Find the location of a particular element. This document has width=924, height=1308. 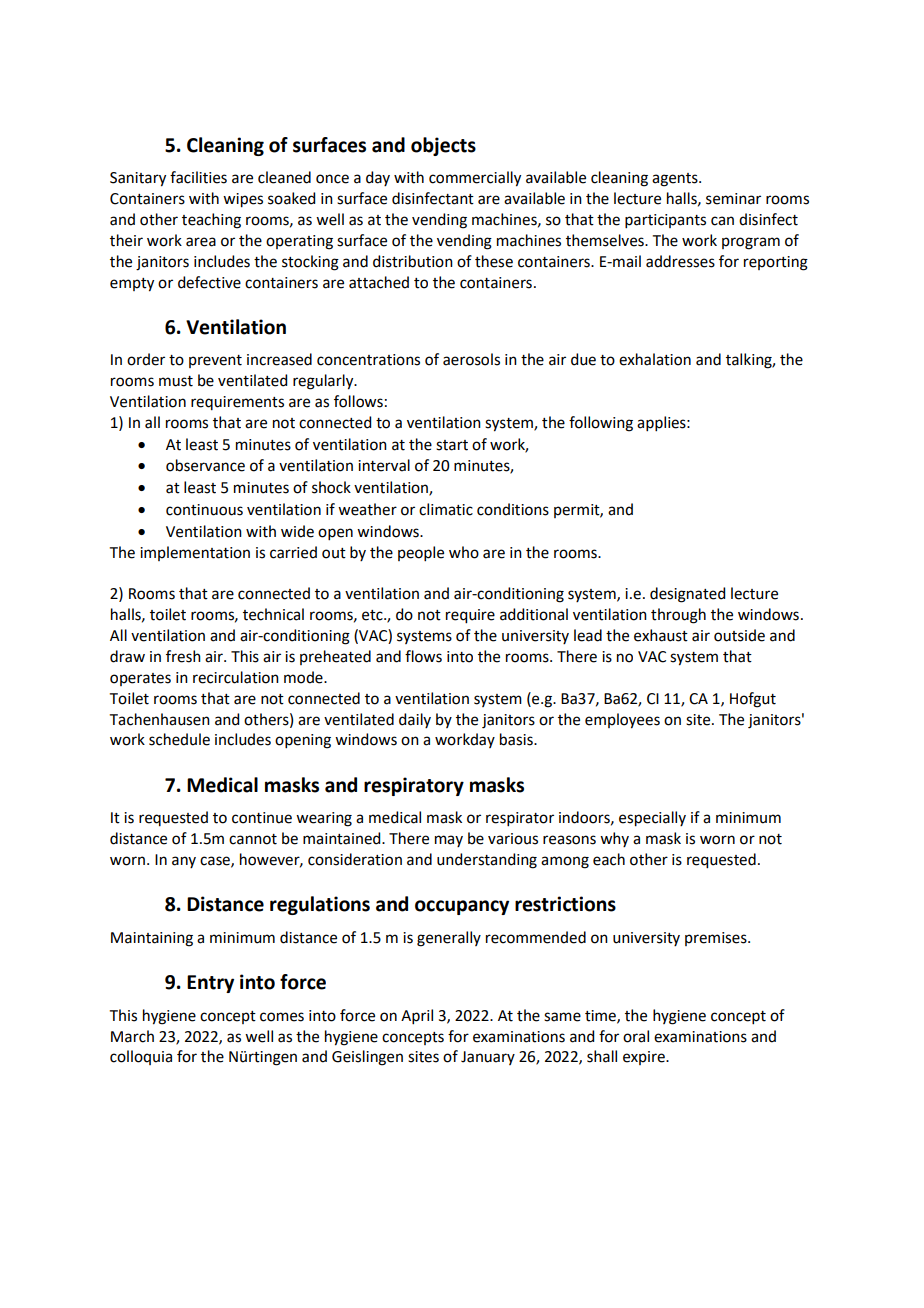

facilities is located at coordinates (198, 177).
